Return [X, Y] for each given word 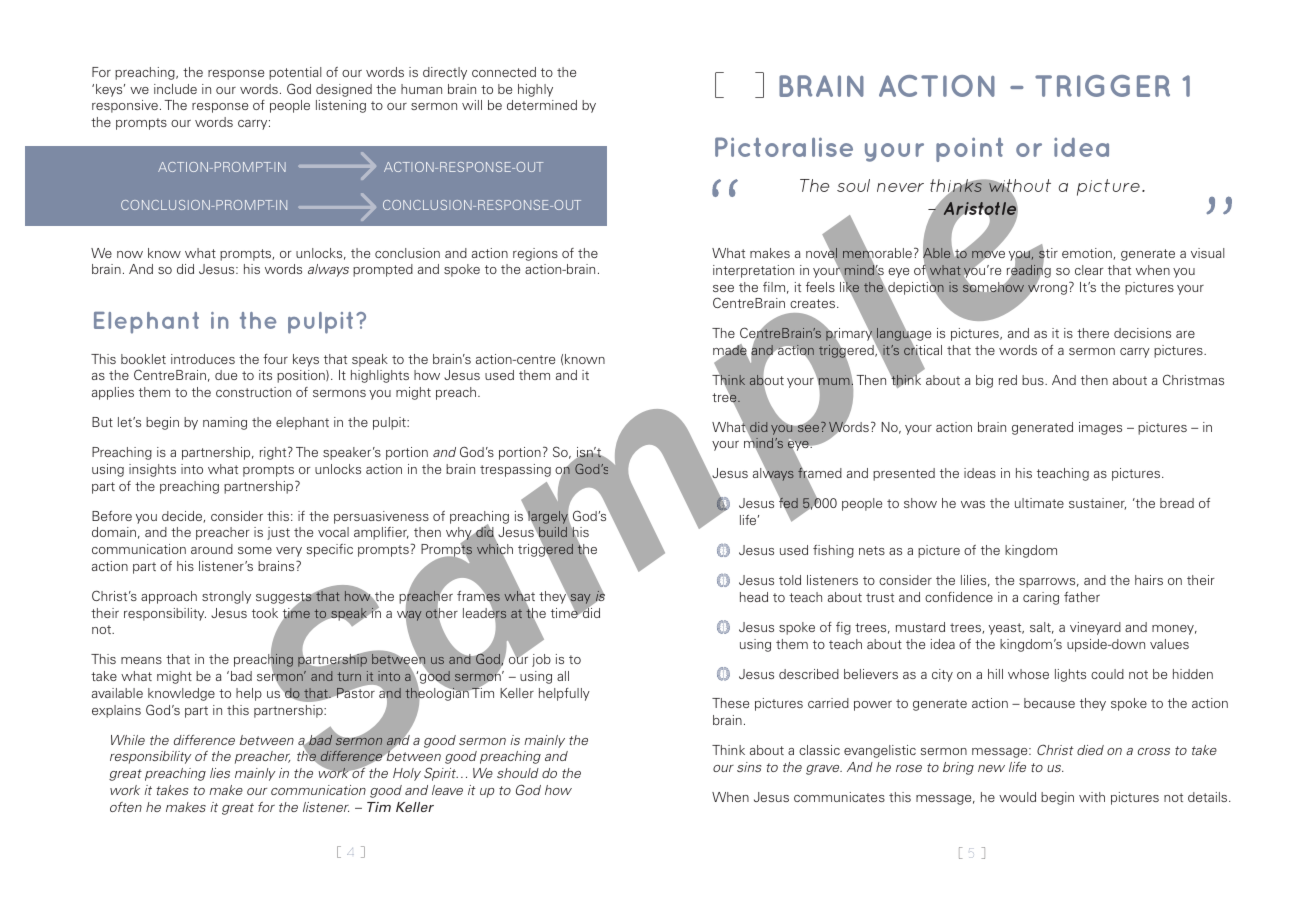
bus [1034, 380]
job [541, 660]
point [969, 149]
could [1107, 674]
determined [542, 105]
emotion [1088, 254]
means [141, 660]
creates [814, 303]
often [126, 807]
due [226, 375]
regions [535, 254]
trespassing [515, 470]
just [278, 533]
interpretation [753, 271]
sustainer [1097, 504]
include [175, 89]
